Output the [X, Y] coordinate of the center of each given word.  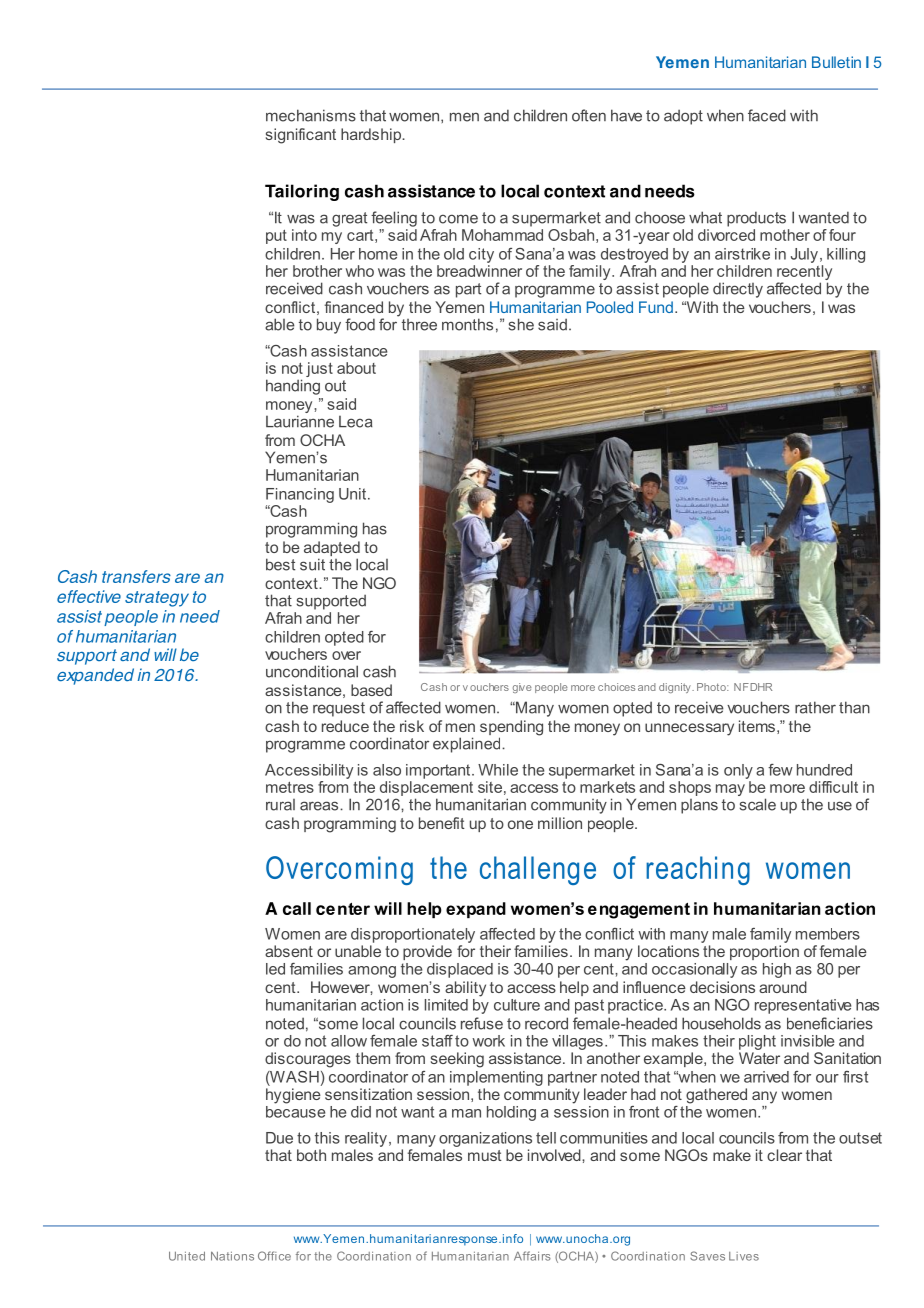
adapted [332, 550]
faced [767, 115]
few [780, 770]
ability [465, 989]
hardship [372, 135]
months [467, 324]
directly [738, 290]
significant [301, 136]
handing [293, 387]
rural [280, 805]
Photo [712, 687]
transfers [136, 576]
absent [289, 951]
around [783, 987]
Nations [232, 1256]
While [498, 770]
